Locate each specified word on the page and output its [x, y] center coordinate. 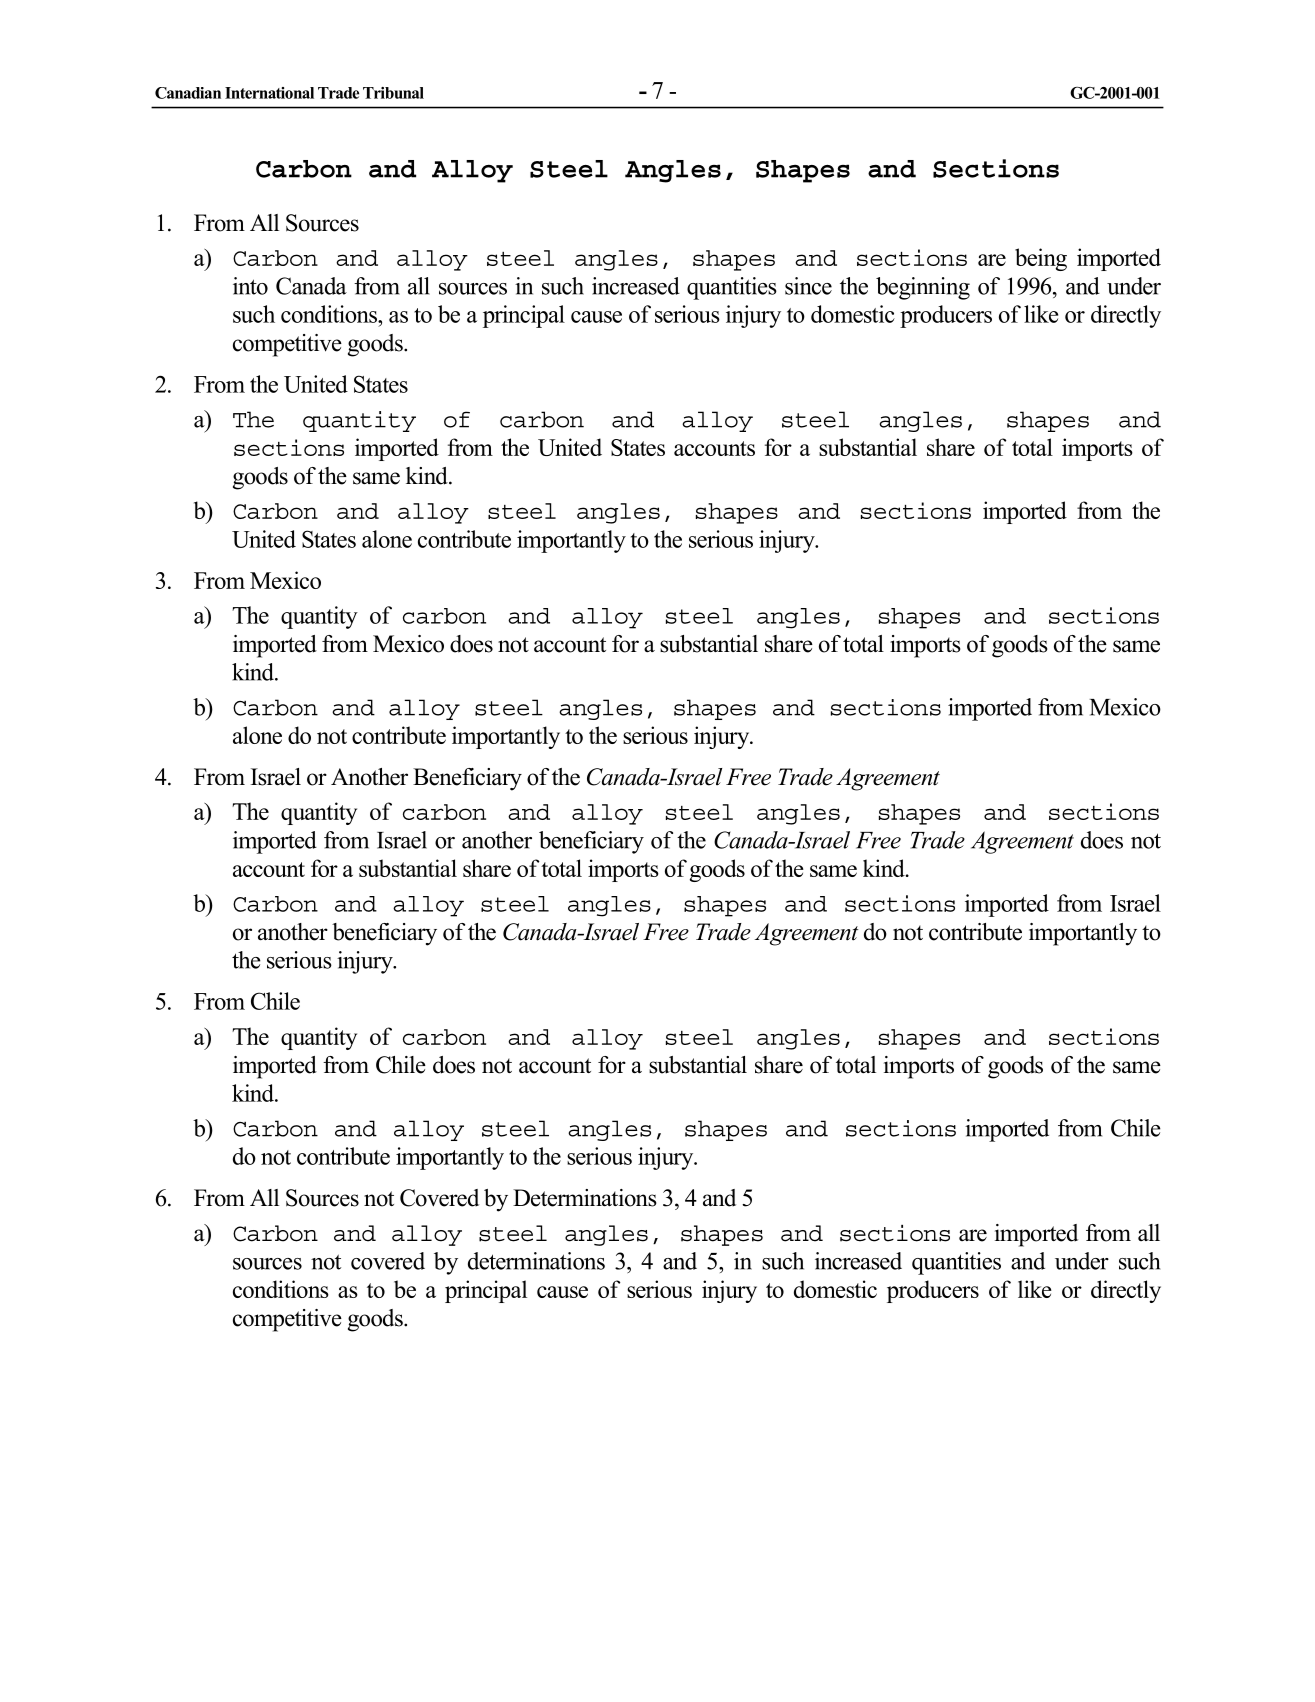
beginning [923, 288]
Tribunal [393, 93]
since [808, 286]
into [250, 286]
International [269, 93]
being [1041, 259]
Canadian [188, 93]
